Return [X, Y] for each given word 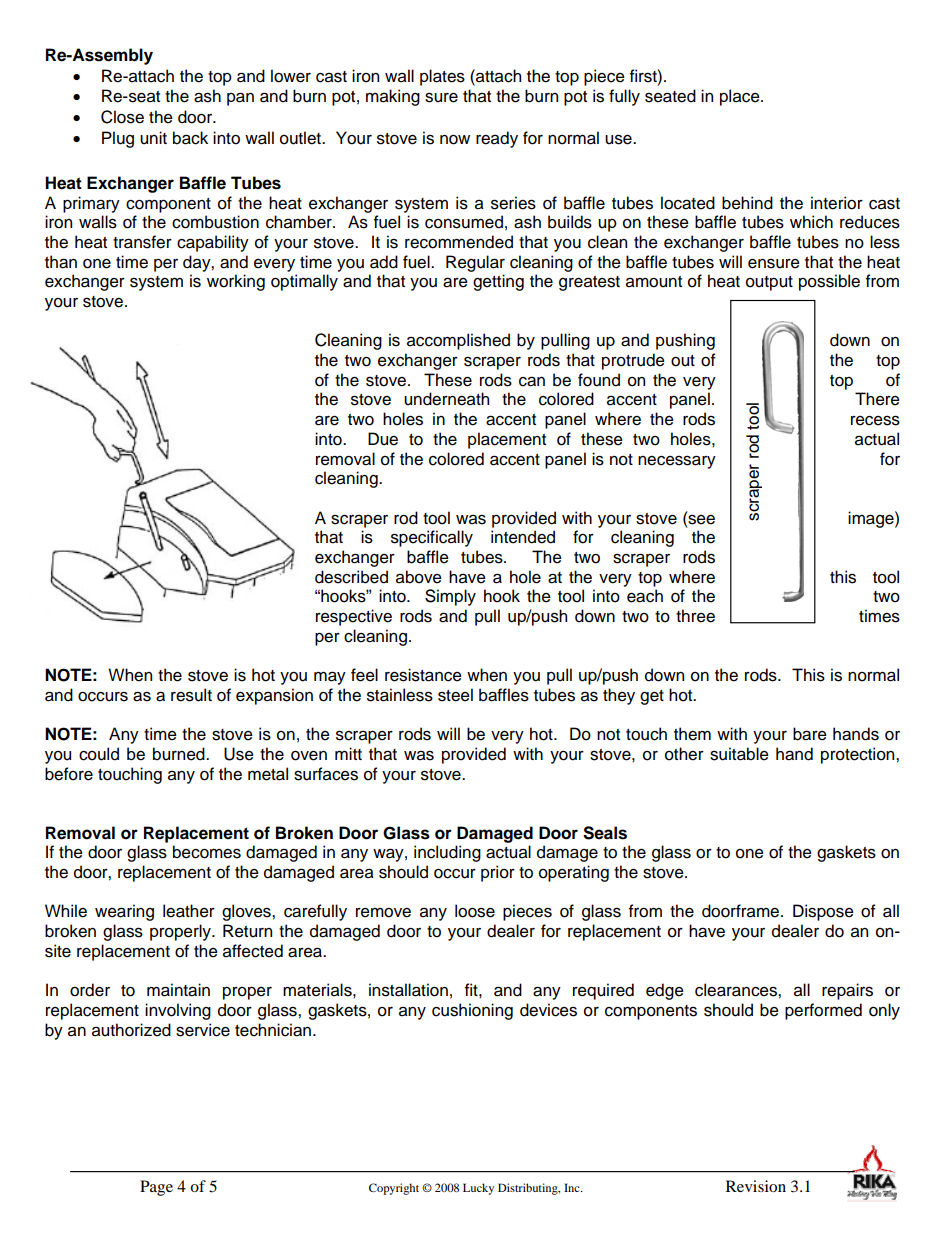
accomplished [458, 341]
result [191, 695]
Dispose [823, 912]
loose [475, 911]
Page [156, 1188]
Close [122, 117]
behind [747, 203]
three [695, 616]
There [877, 399]
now [455, 140]
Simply [450, 597]
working [236, 282]
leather [189, 911]
